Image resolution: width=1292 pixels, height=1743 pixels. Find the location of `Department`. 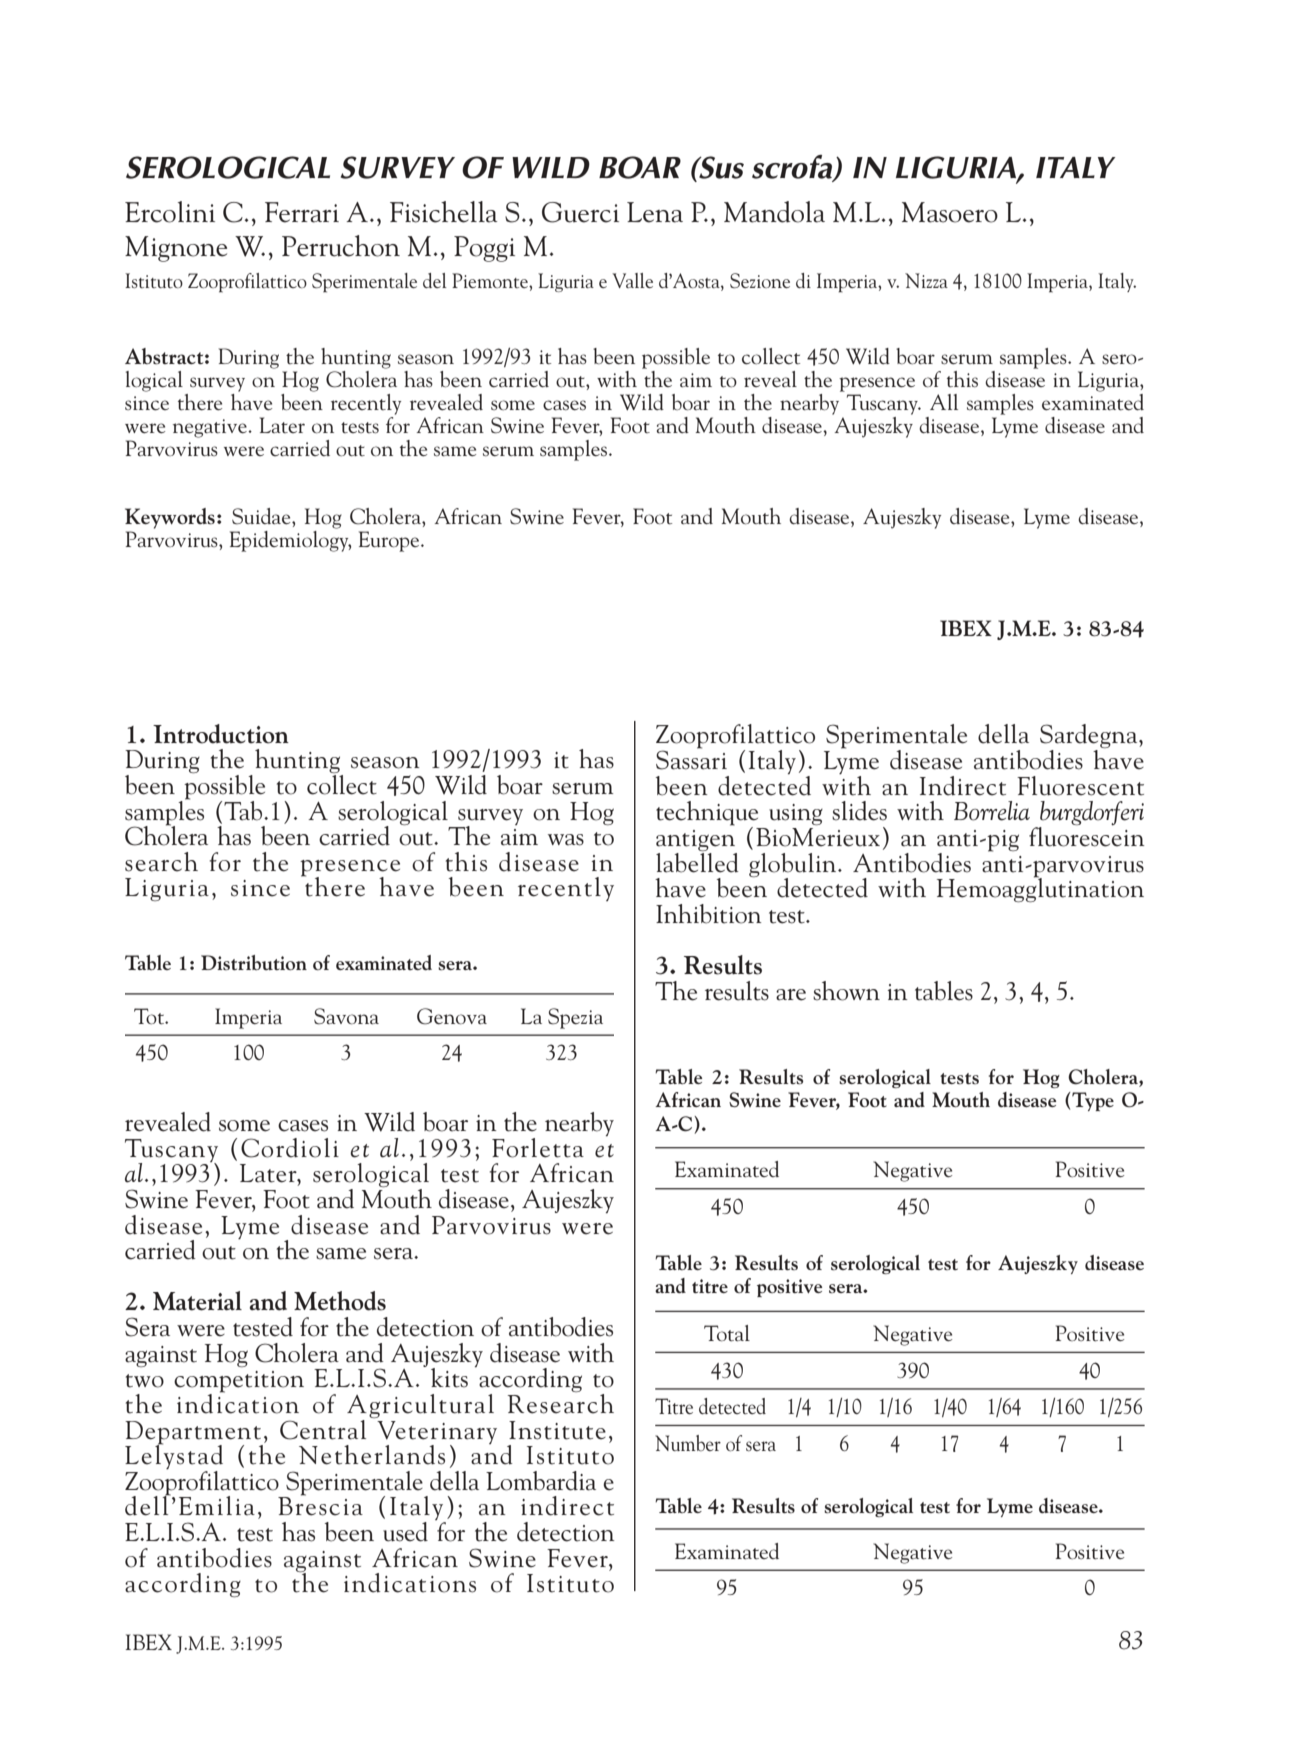

Department is located at coordinates (194, 1433).
